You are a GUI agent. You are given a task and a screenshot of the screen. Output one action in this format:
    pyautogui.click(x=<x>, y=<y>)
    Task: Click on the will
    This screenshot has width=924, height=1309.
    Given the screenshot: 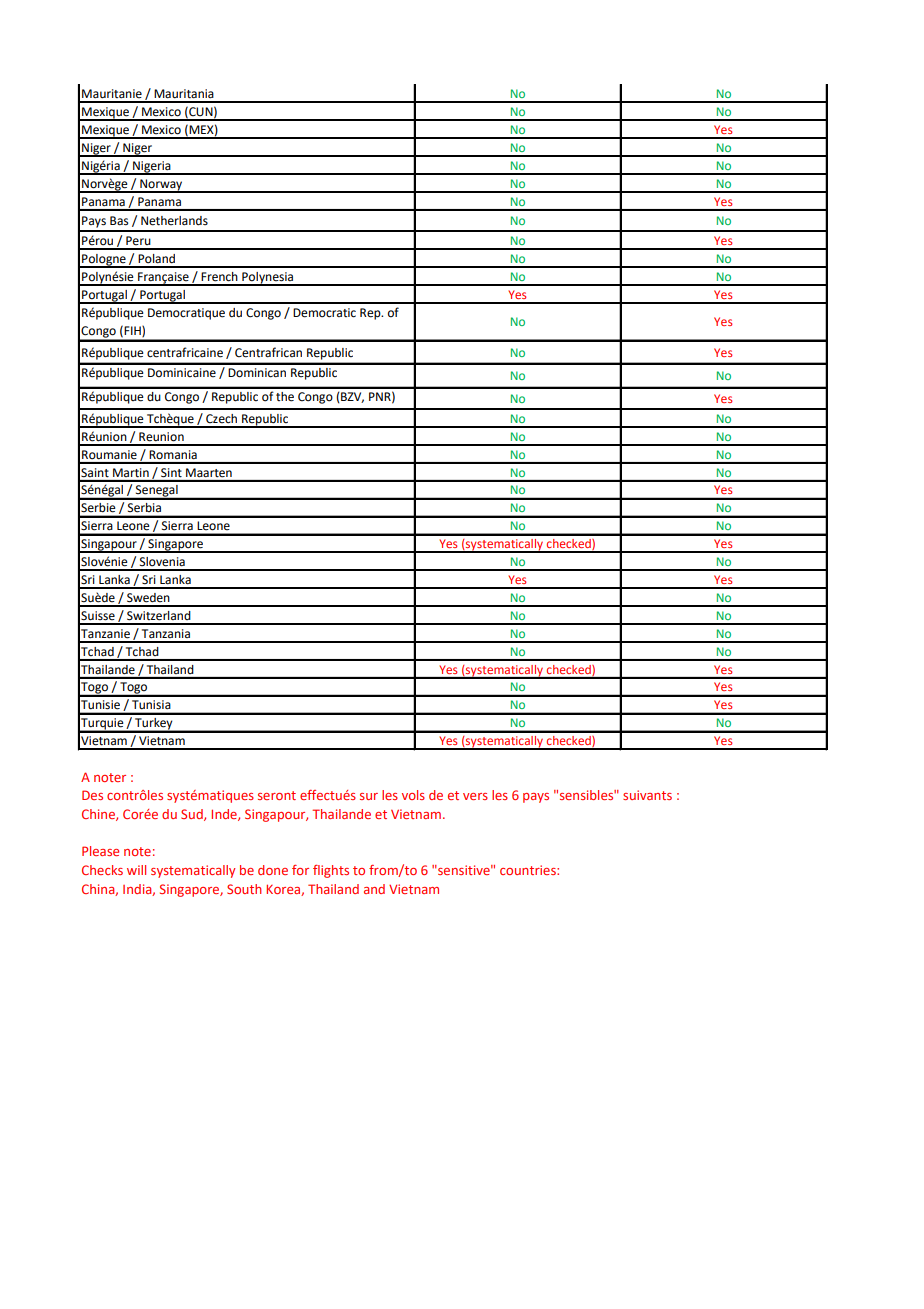 What is the action you would take?
    pyautogui.click(x=136, y=870)
